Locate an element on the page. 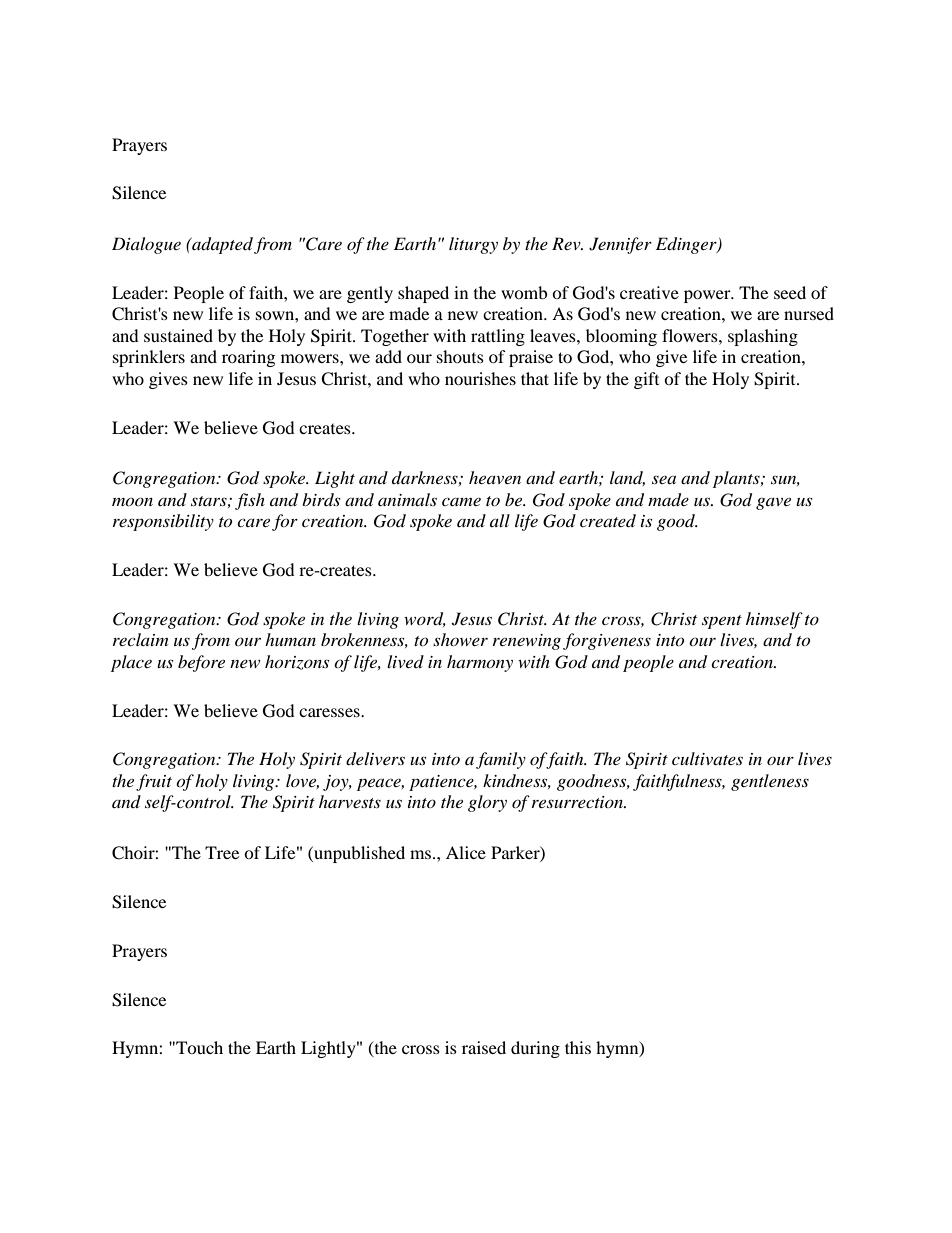 Image resolution: width=952 pixels, height=1233 pixels. adapted is located at coordinates (221, 245).
